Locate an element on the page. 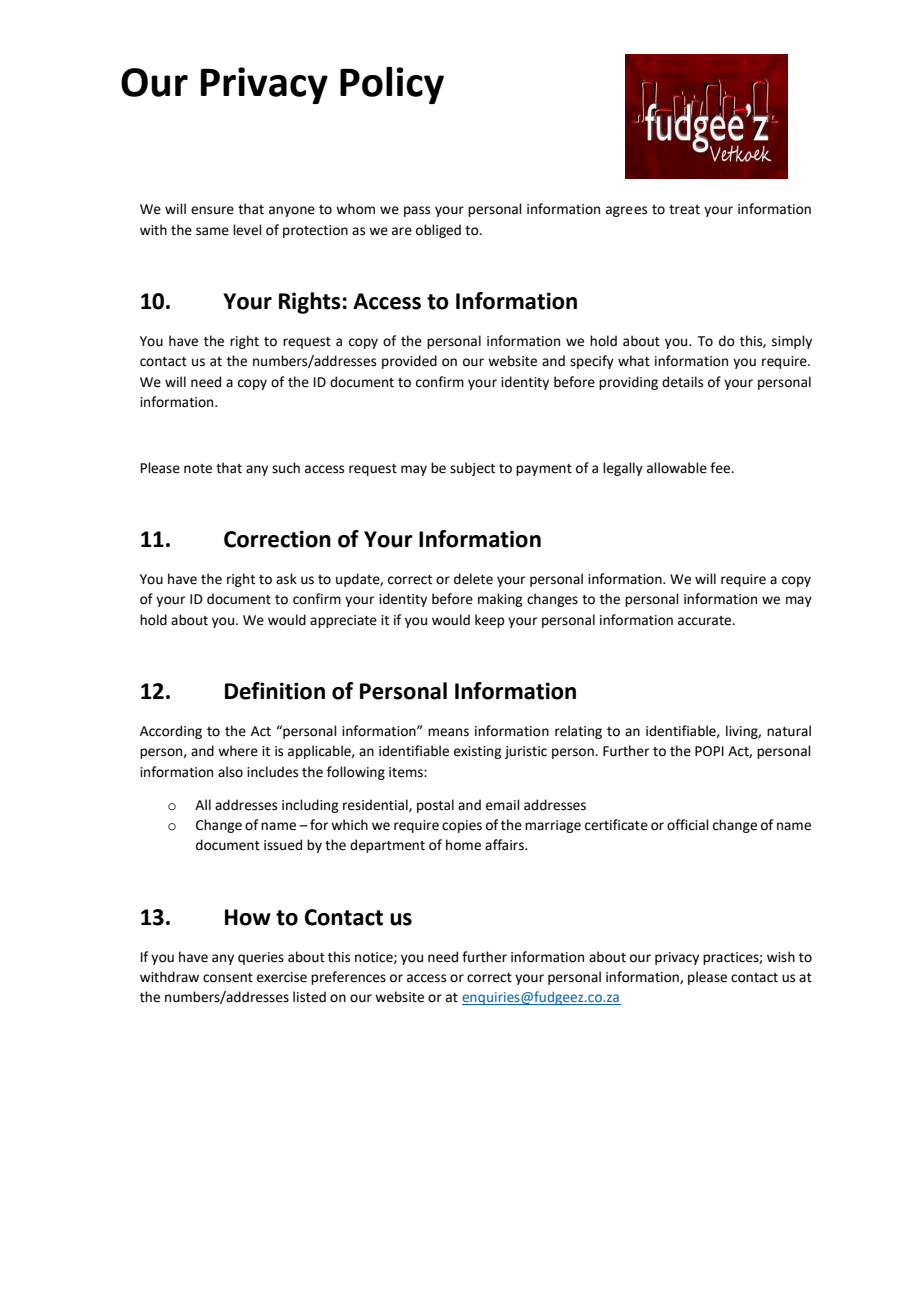 The width and height of the document is (924, 1308). treat is located at coordinates (684, 210).
